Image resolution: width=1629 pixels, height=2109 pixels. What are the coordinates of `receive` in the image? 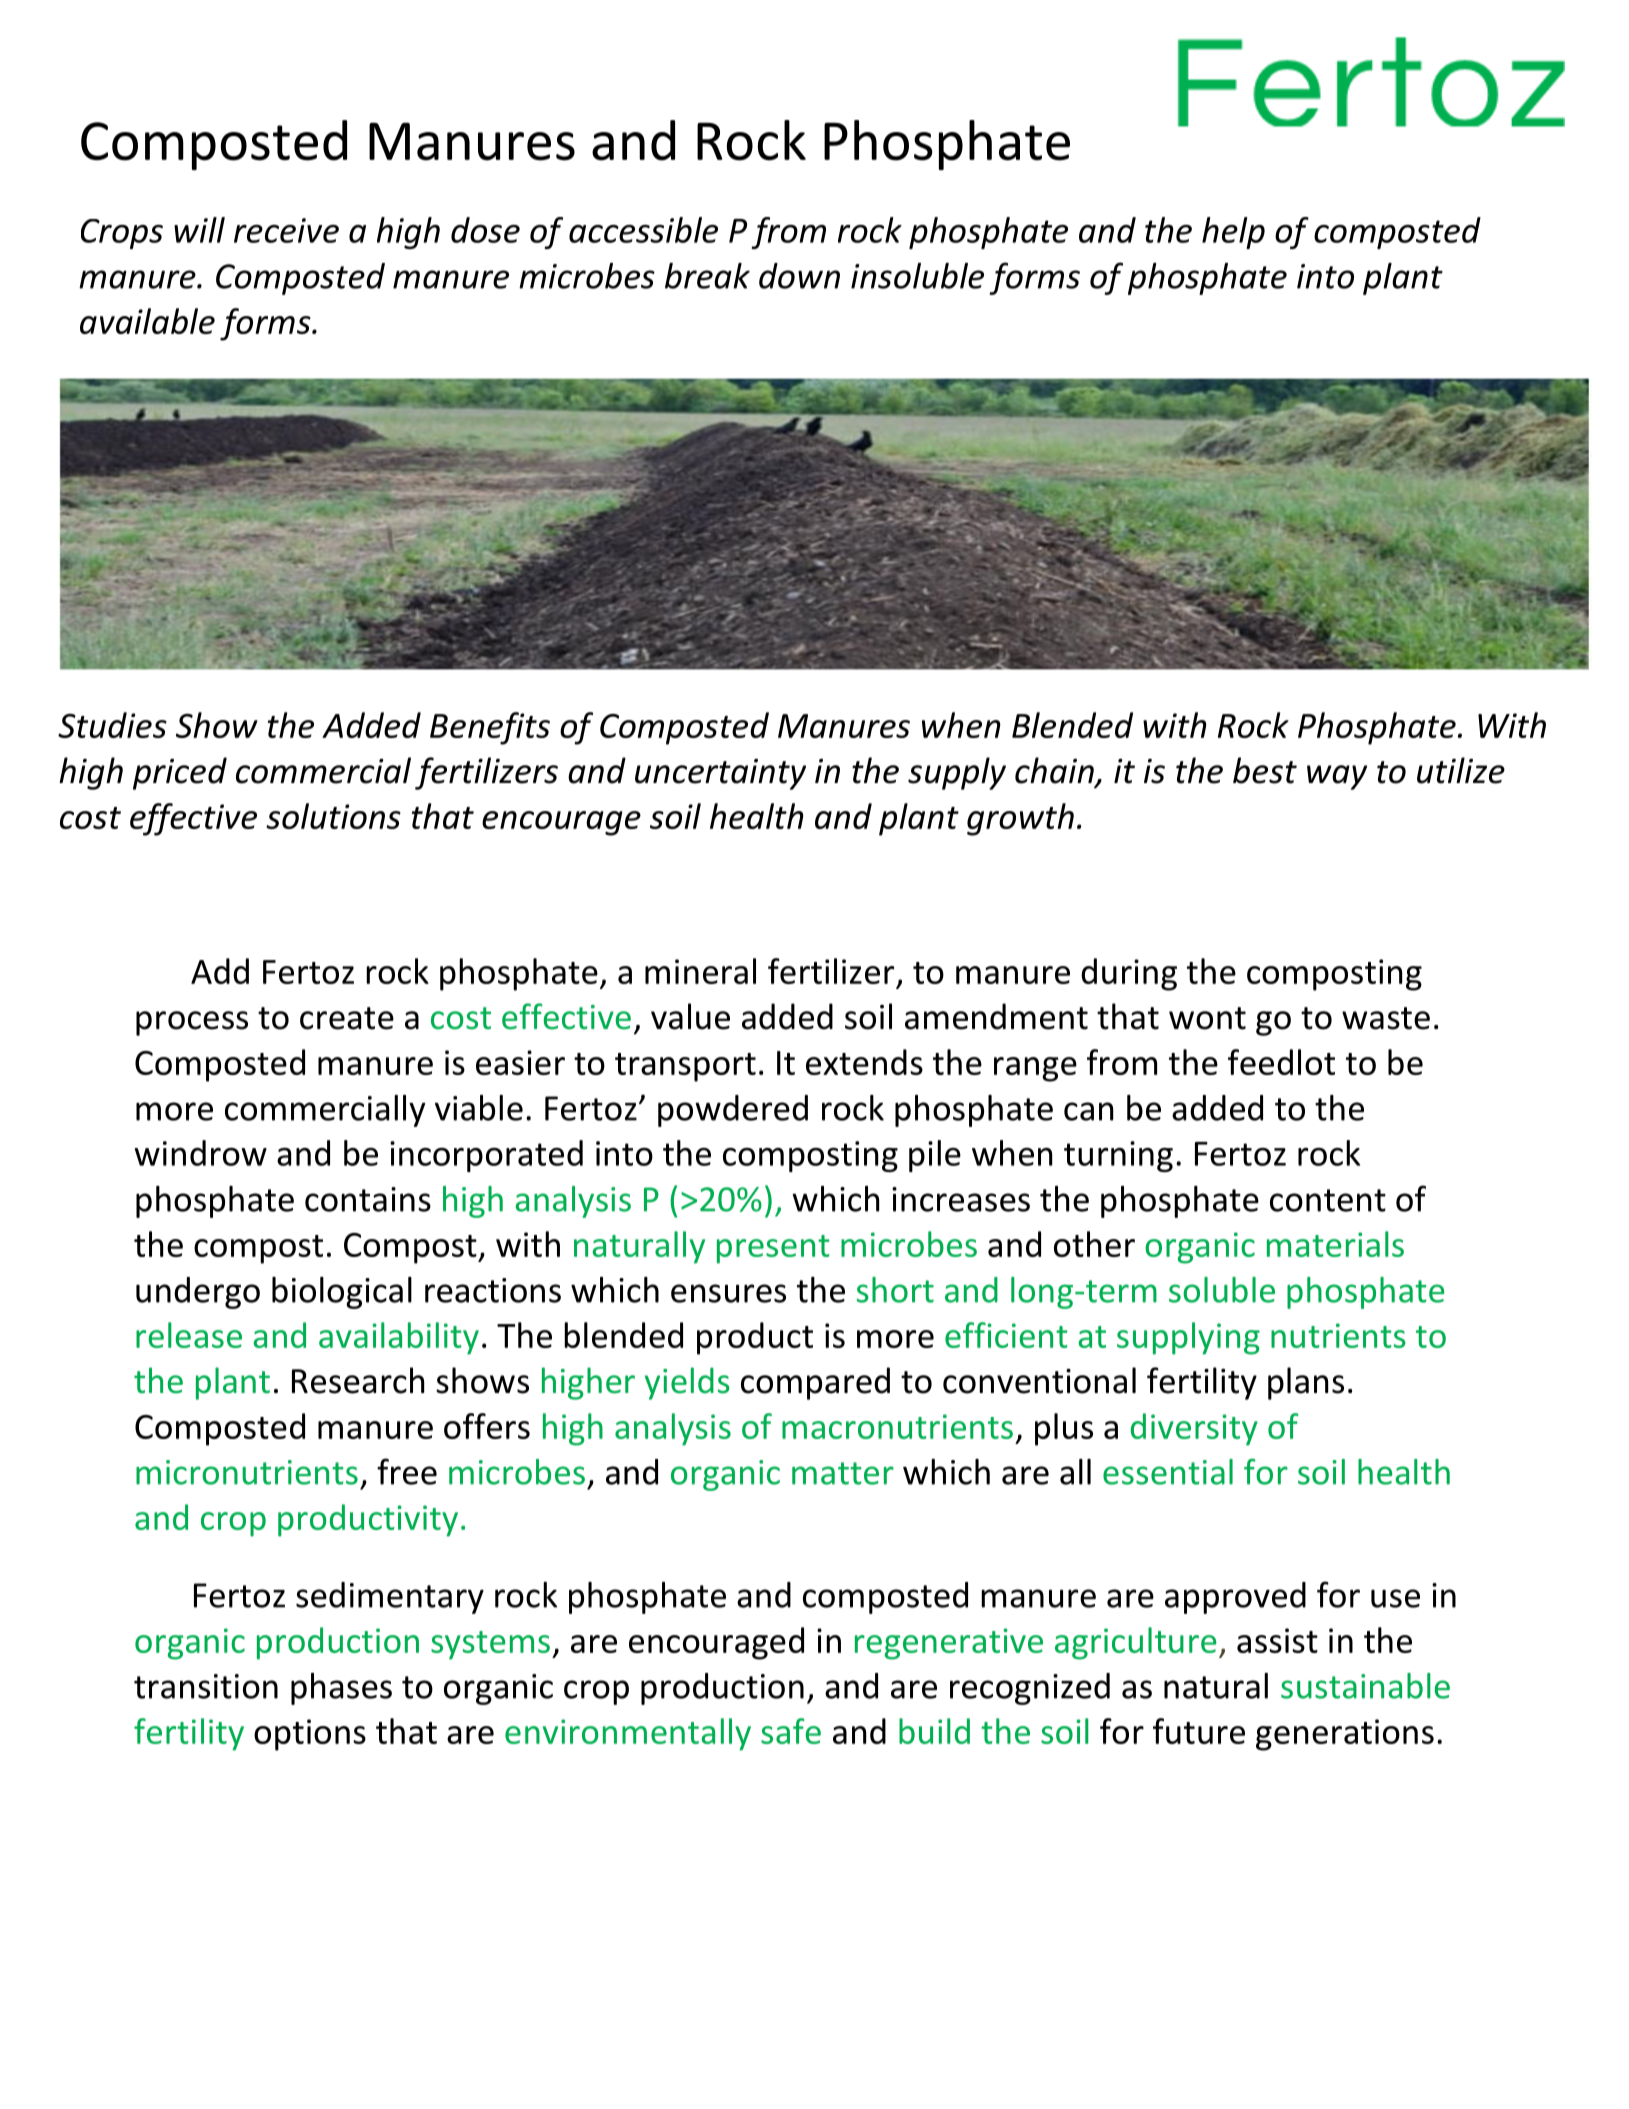 It's located at (286, 230).
